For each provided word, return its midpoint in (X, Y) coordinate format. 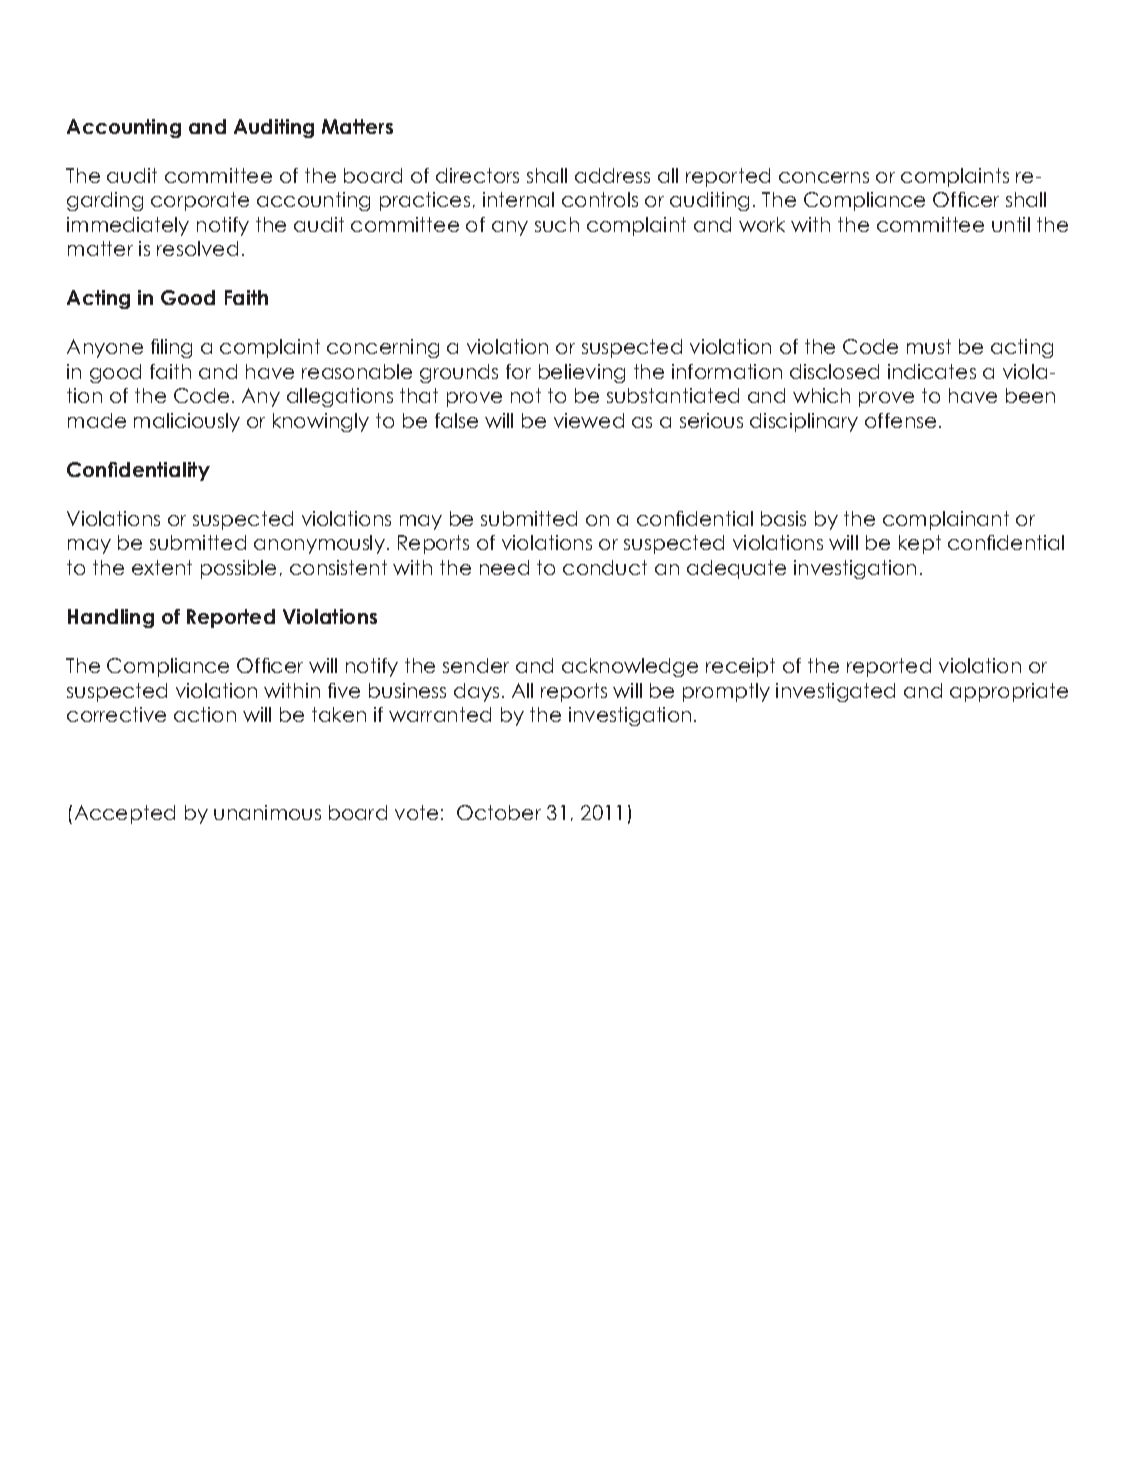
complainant (946, 520)
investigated (835, 692)
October (499, 812)
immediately (128, 226)
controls (600, 199)
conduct (605, 567)
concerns (824, 177)
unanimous (267, 812)
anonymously (319, 544)
